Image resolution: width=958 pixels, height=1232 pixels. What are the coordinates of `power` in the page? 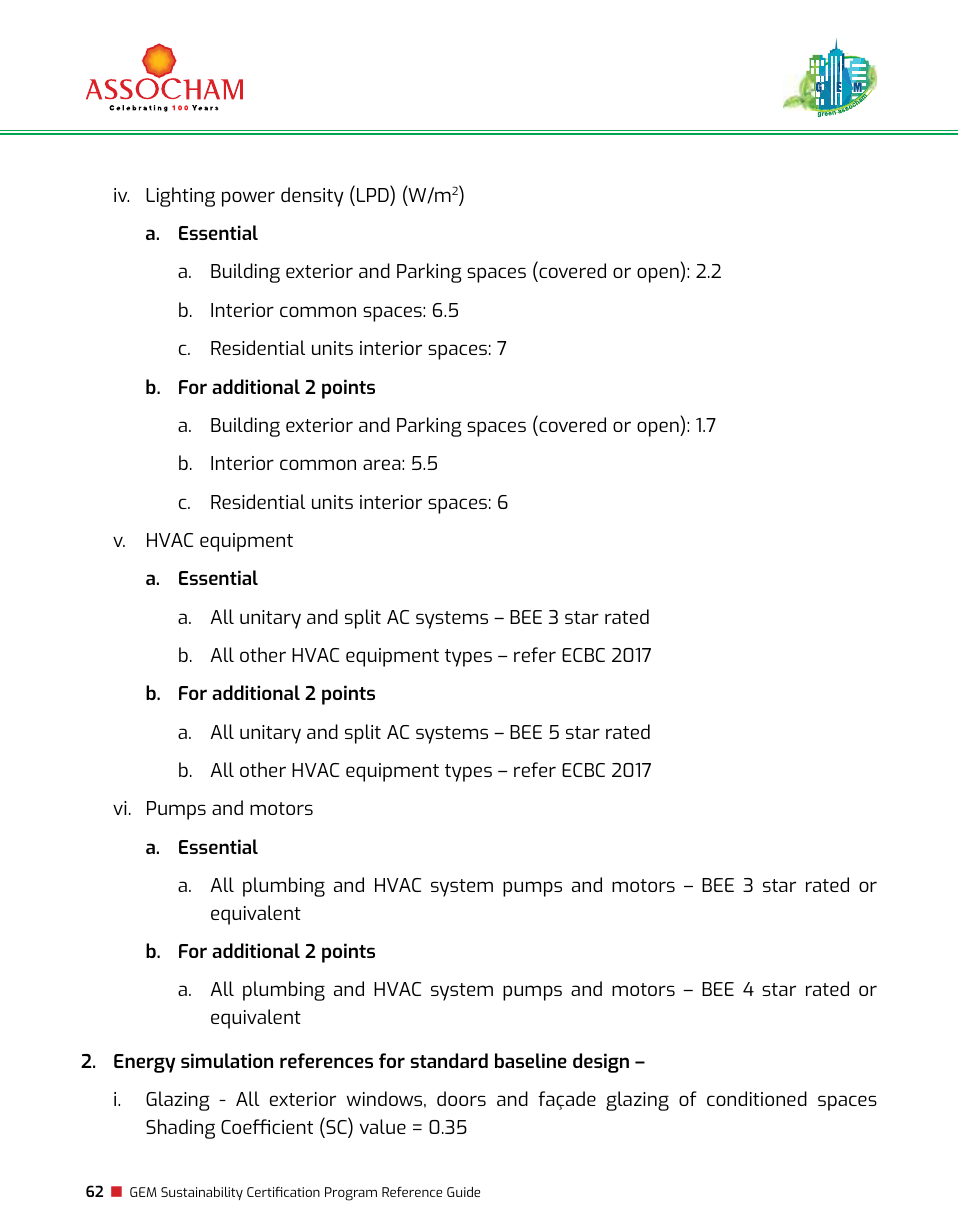 It's located at (248, 199).
